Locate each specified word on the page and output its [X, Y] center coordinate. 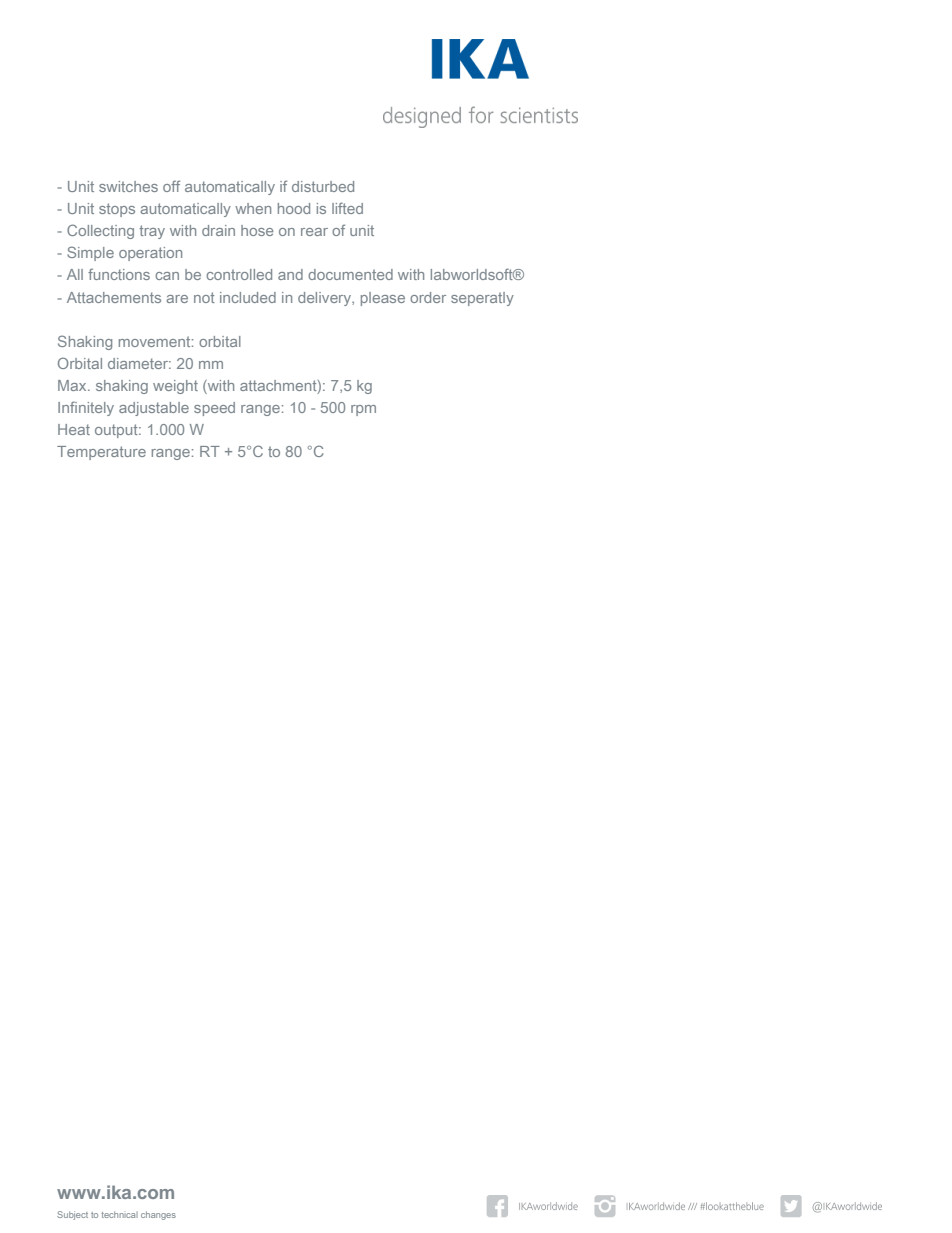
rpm [363, 410]
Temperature [101, 453]
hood [294, 208]
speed [214, 409]
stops [117, 210]
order [428, 297]
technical [119, 1214]
